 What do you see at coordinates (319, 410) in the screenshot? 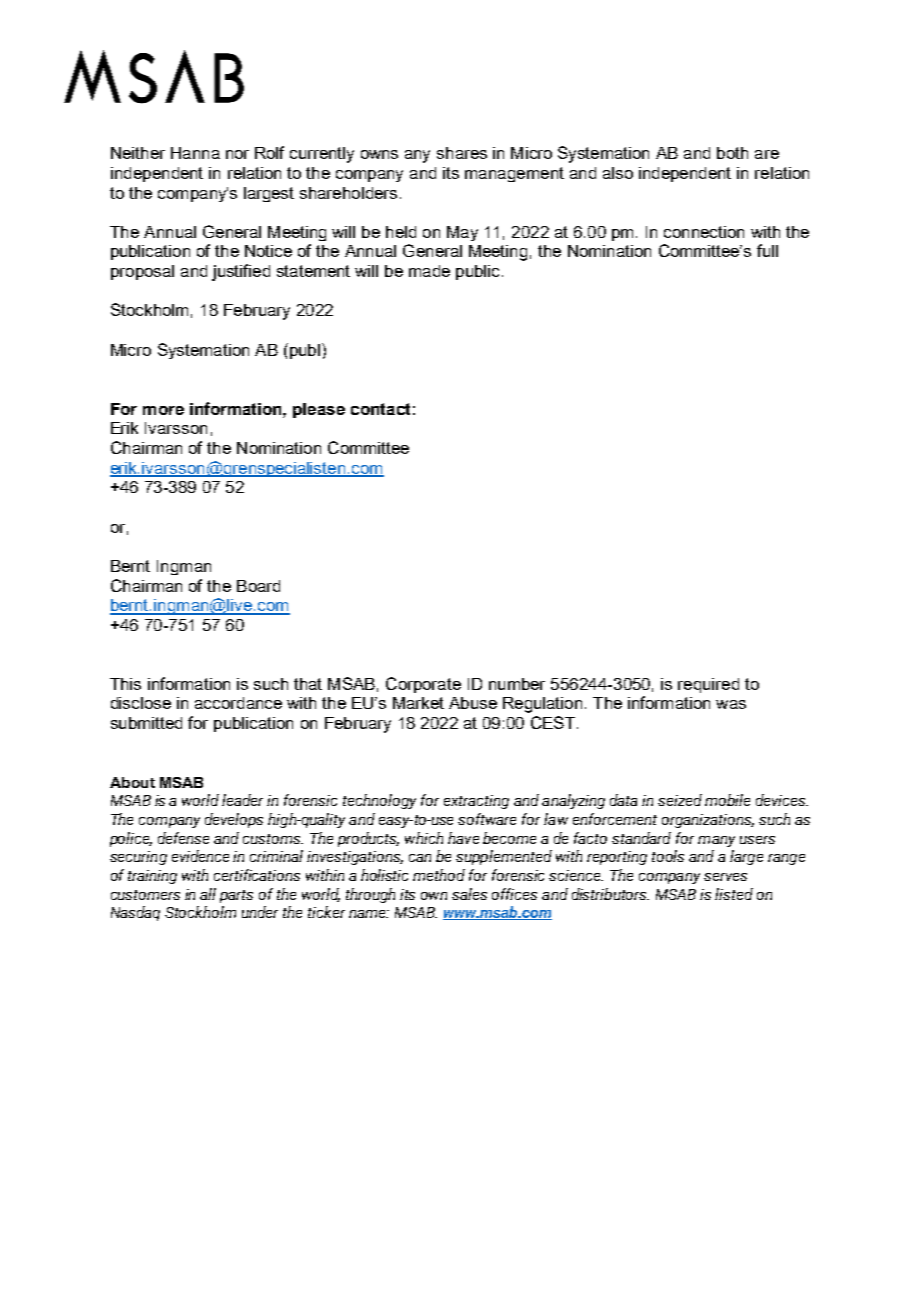
I see `please` at bounding box center [319, 410].
